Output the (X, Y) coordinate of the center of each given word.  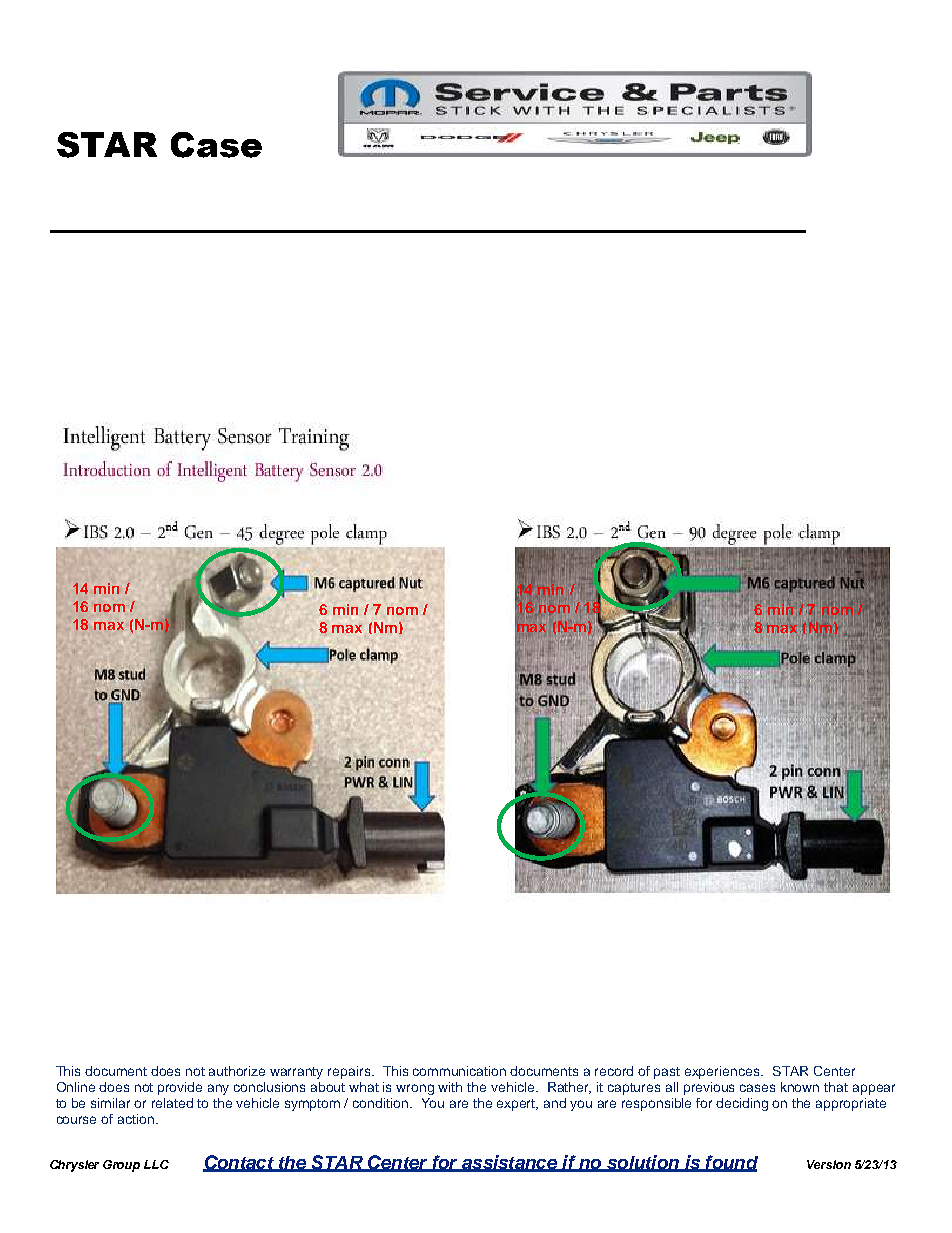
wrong (415, 1089)
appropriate (851, 1104)
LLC (156, 1164)
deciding (742, 1104)
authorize (237, 1071)
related (172, 1103)
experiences (723, 1072)
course (76, 1120)
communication (459, 1071)
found (731, 1163)
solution (643, 1163)
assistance (509, 1163)
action (137, 1119)
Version (829, 1164)
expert (517, 1105)
